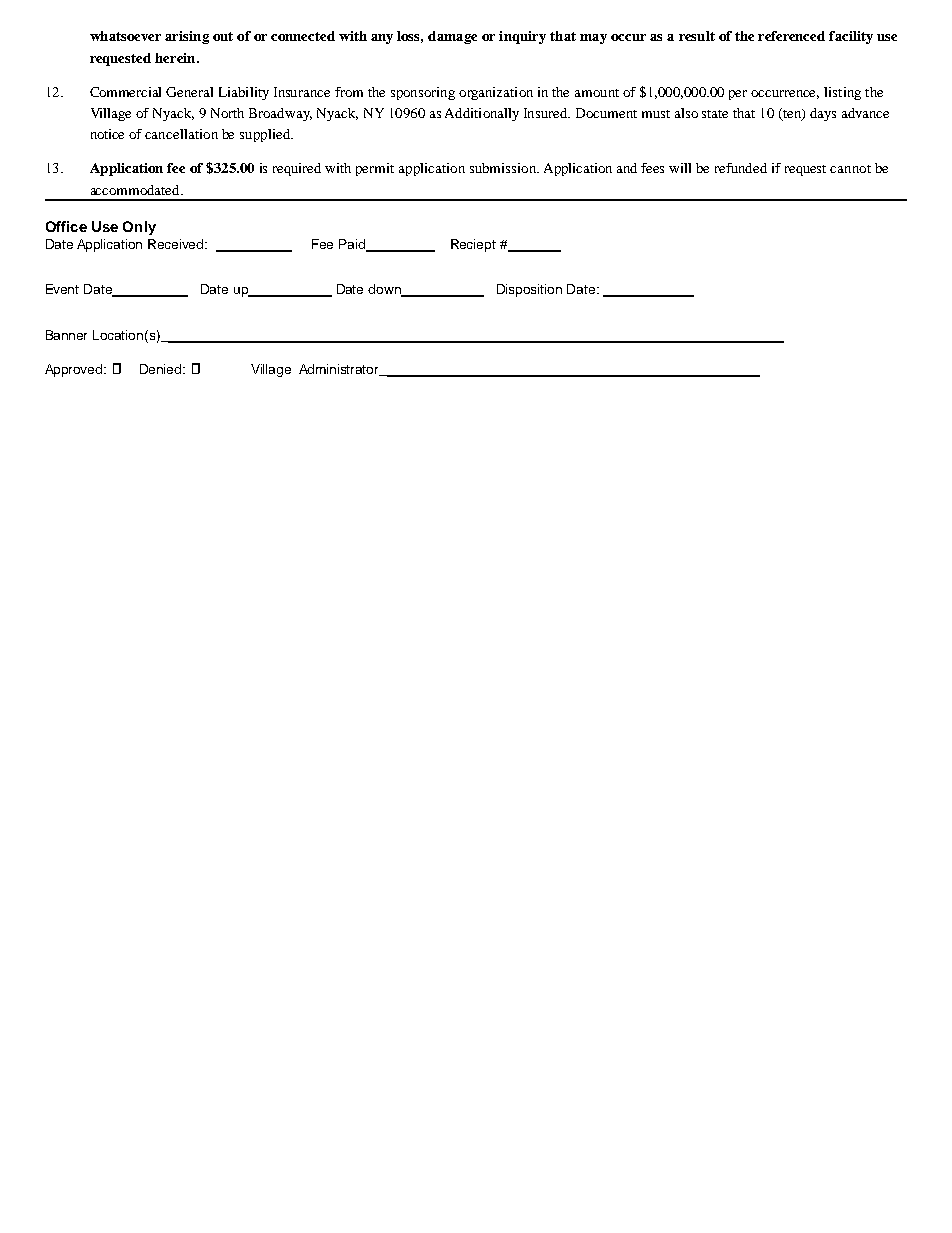 The height and width of the document is (1233, 952). I want to click on cancellation, so click(181, 134).
